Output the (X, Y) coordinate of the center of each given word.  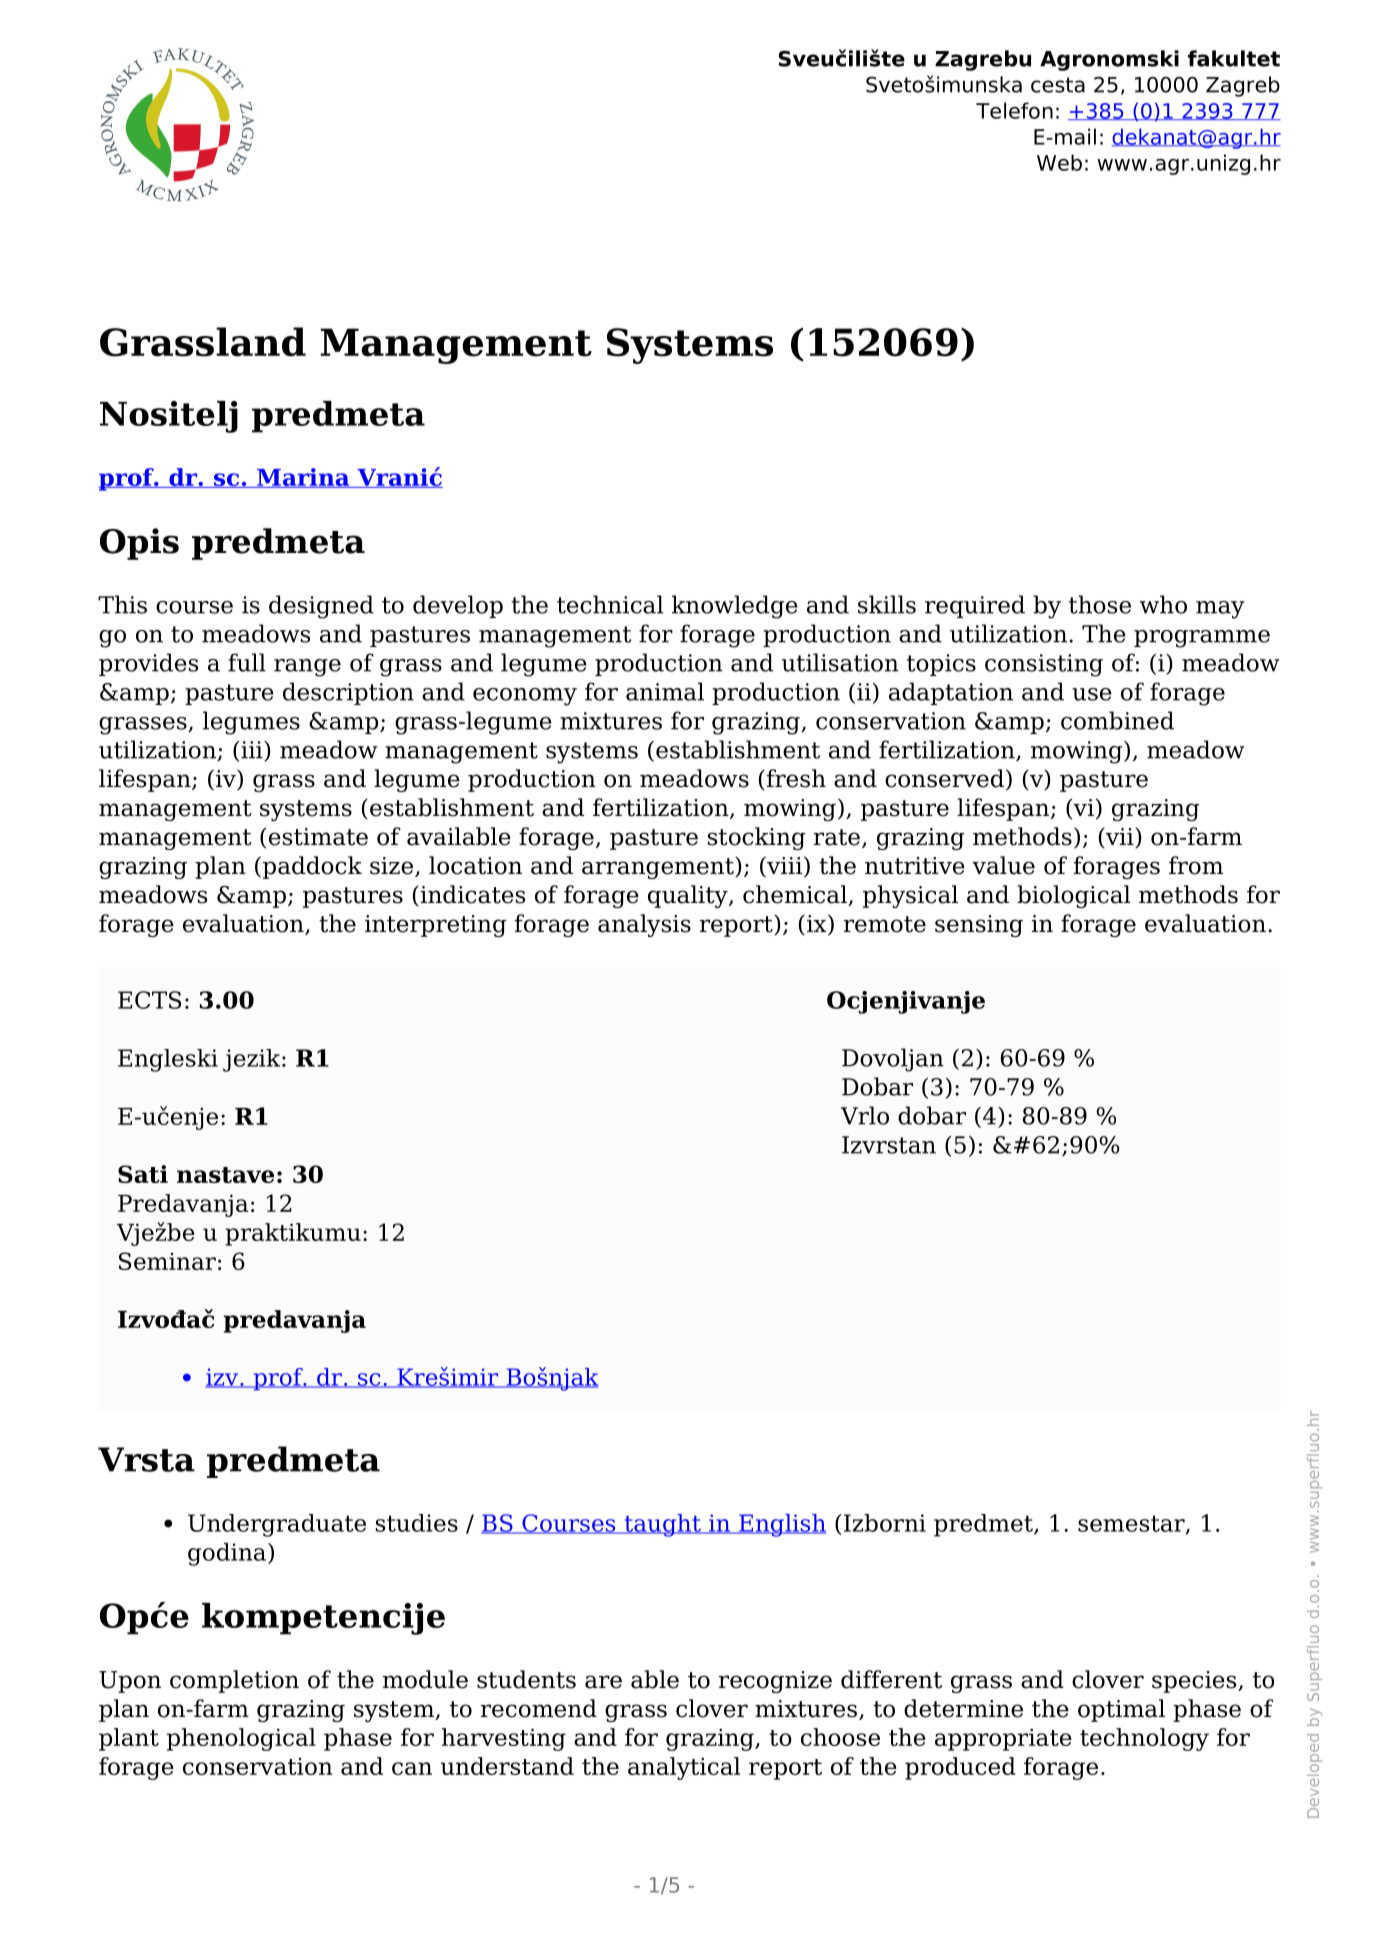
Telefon (1014, 110)
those (1100, 604)
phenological (241, 1739)
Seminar (167, 1261)
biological (1074, 896)
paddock (312, 867)
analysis (644, 925)
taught (662, 1525)
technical (610, 604)
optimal (1121, 1710)
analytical (684, 1768)
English (781, 1525)
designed (321, 607)
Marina (303, 478)
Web (1059, 162)
